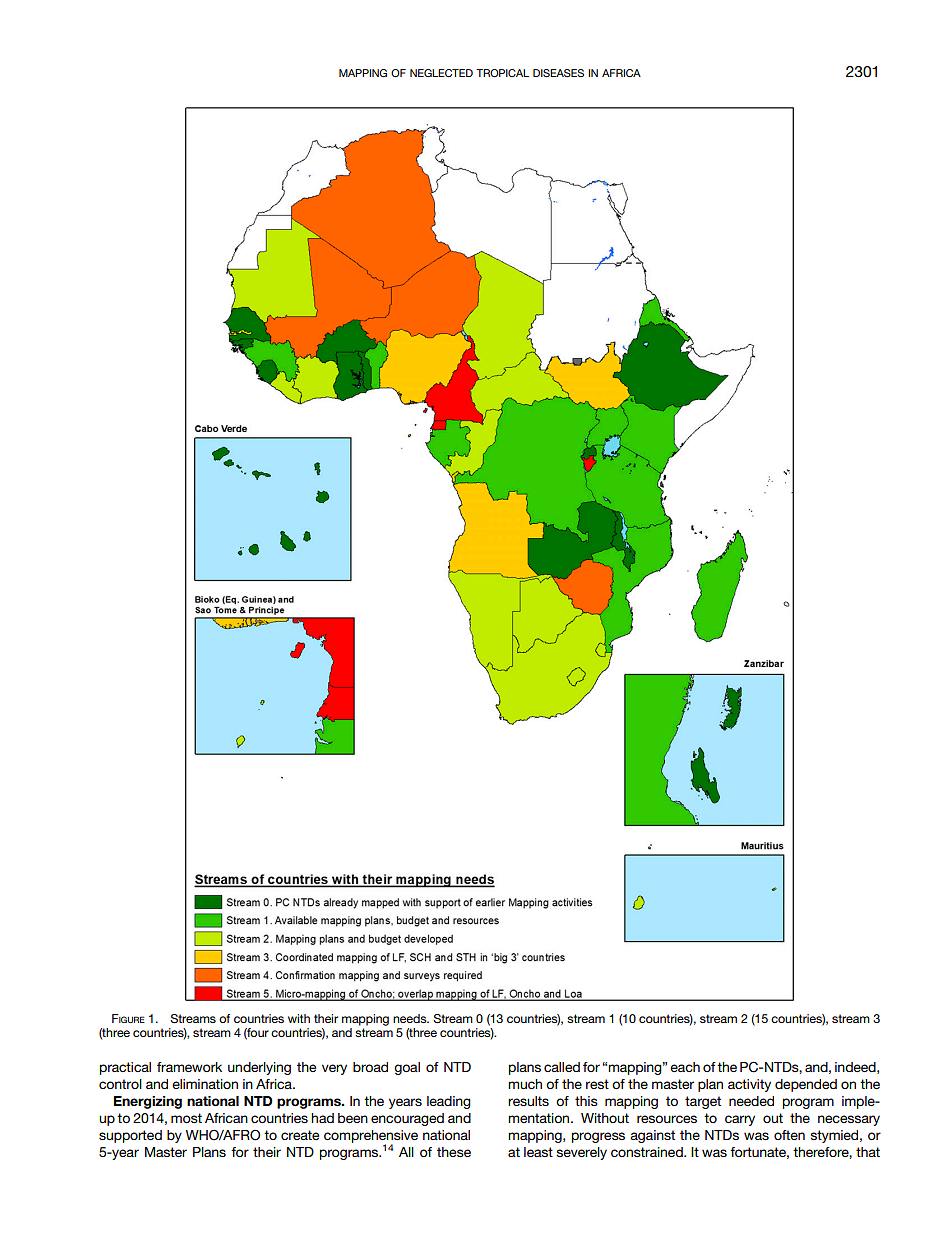  I want to click on most, so click(186, 1118).
